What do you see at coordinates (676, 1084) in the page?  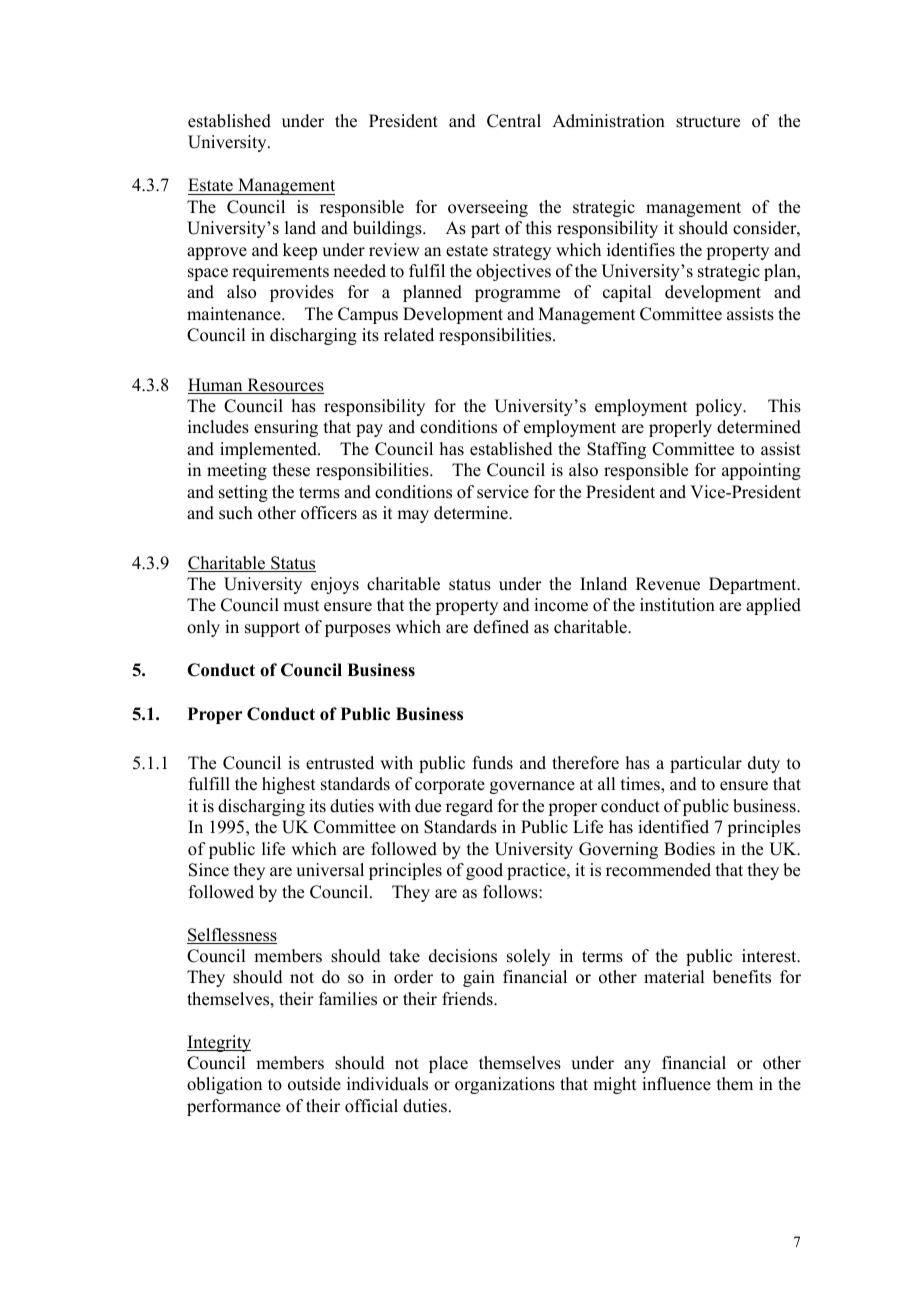 I see `influence` at bounding box center [676, 1084].
